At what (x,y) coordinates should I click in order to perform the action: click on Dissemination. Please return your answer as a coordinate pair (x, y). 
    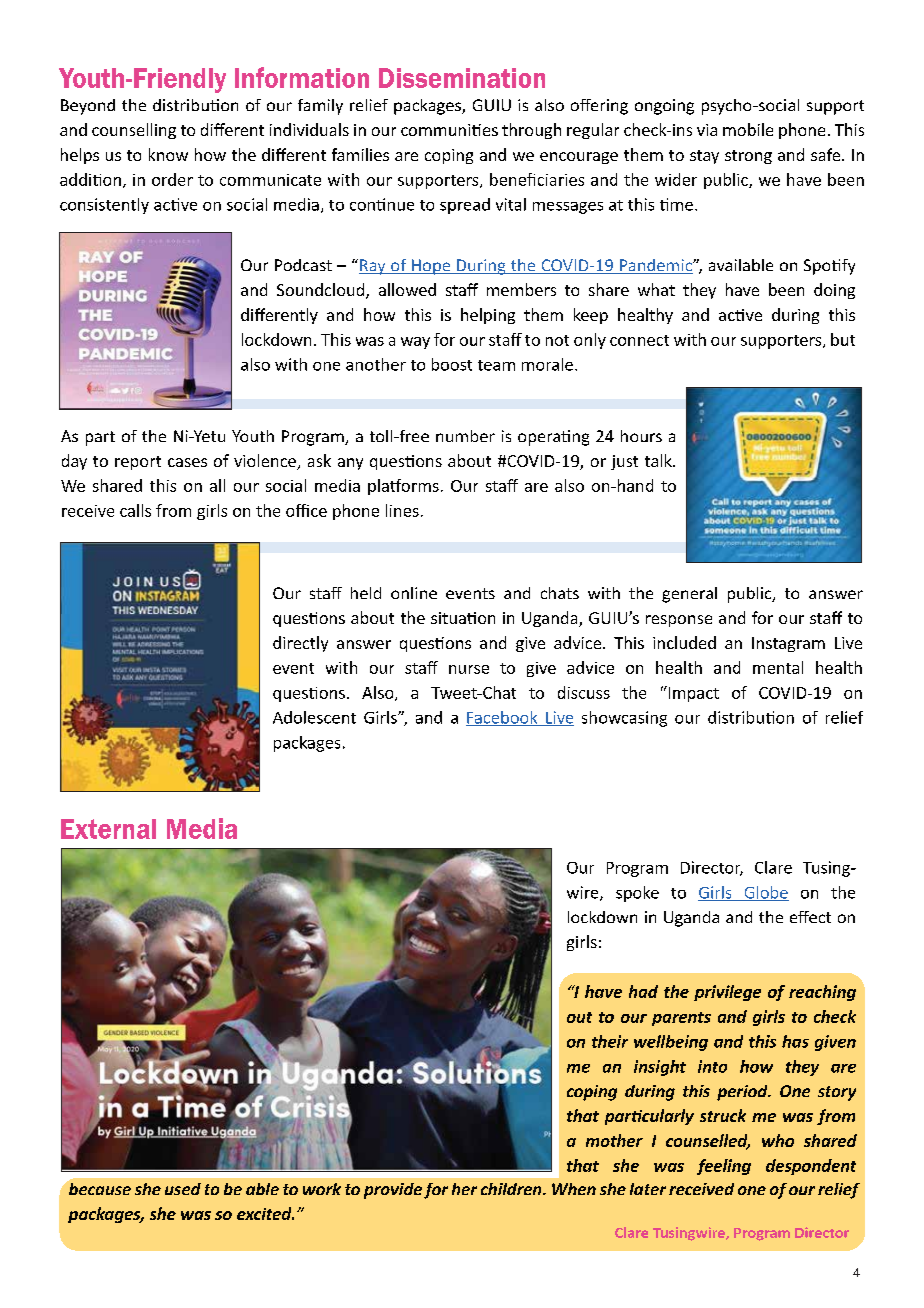
    Looking at the image, I should click on (462, 78).
